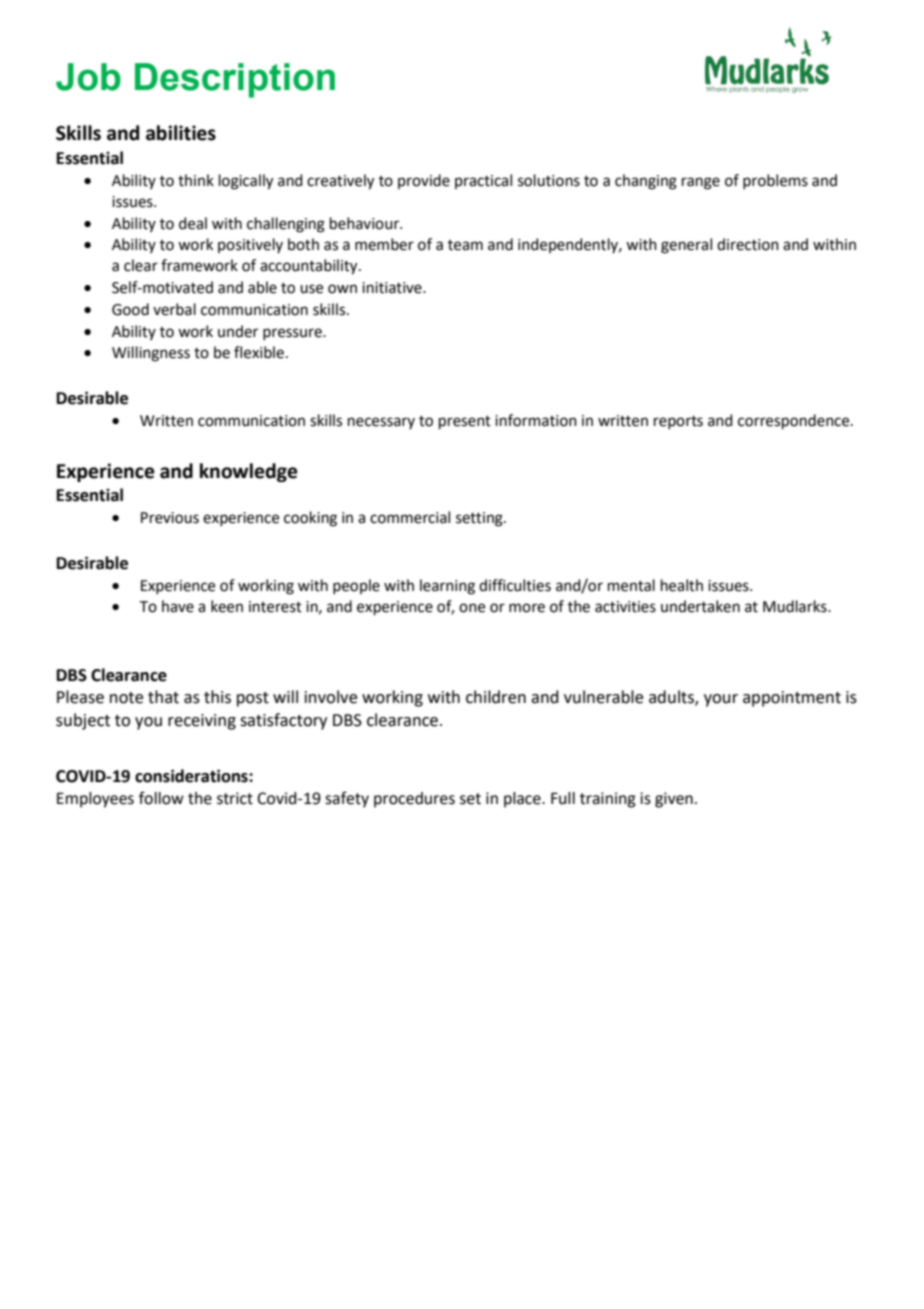 This screenshot has height=1309, width=924. What do you see at coordinates (682, 585) in the screenshot?
I see `health` at bounding box center [682, 585].
